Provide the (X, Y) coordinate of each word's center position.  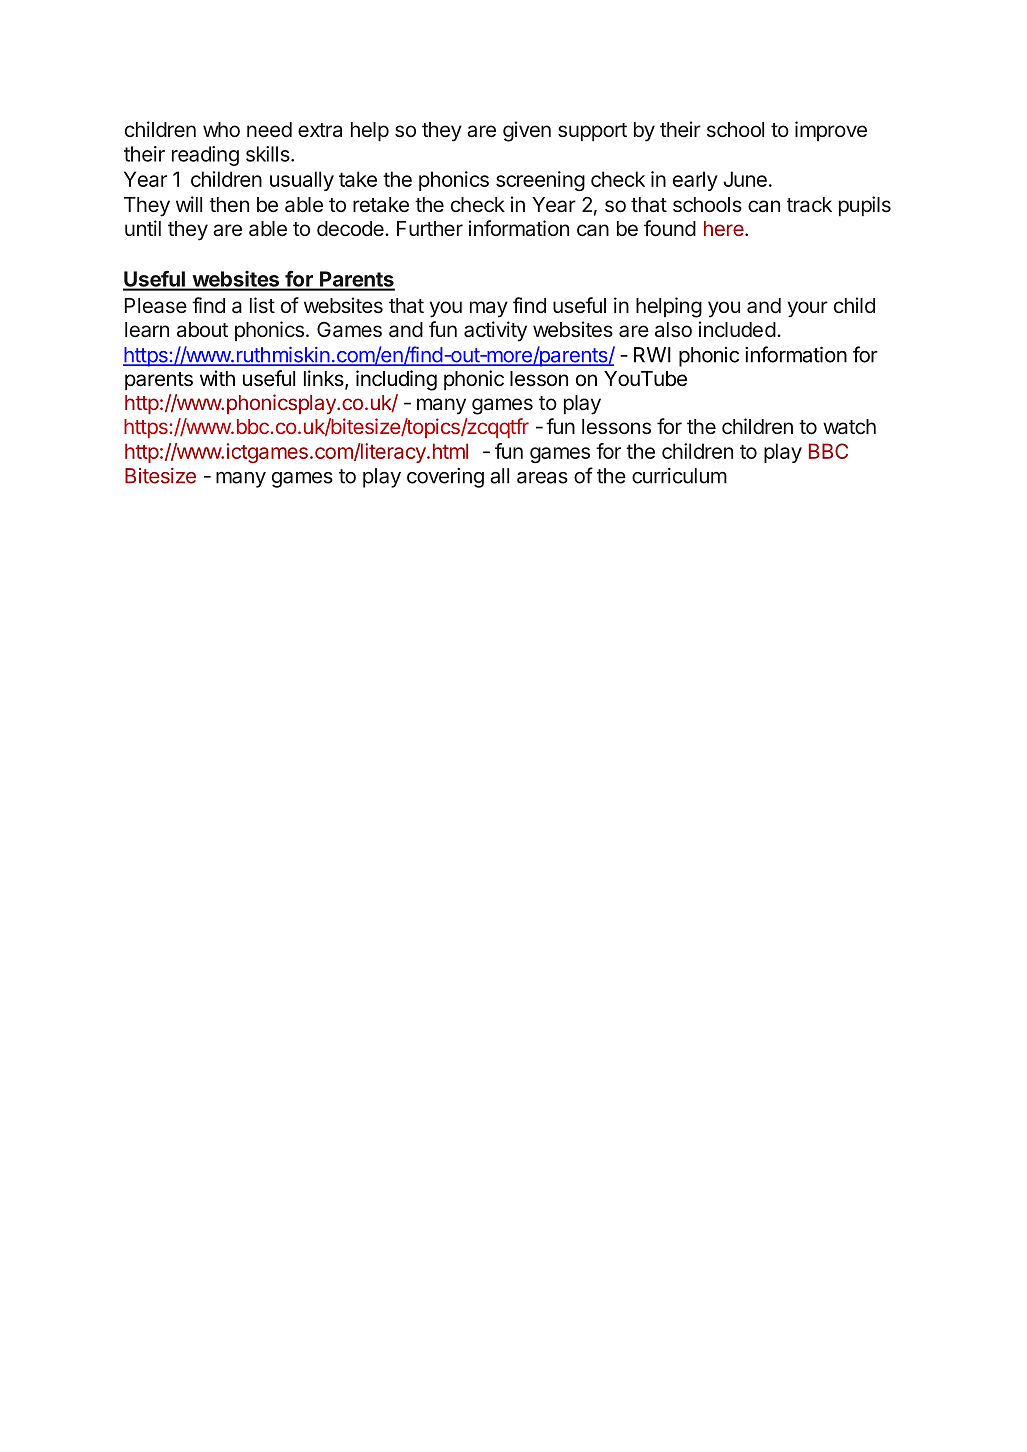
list (262, 305)
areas (542, 478)
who (221, 129)
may (489, 309)
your (808, 309)
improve (831, 131)
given (527, 131)
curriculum (679, 476)
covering (445, 478)
